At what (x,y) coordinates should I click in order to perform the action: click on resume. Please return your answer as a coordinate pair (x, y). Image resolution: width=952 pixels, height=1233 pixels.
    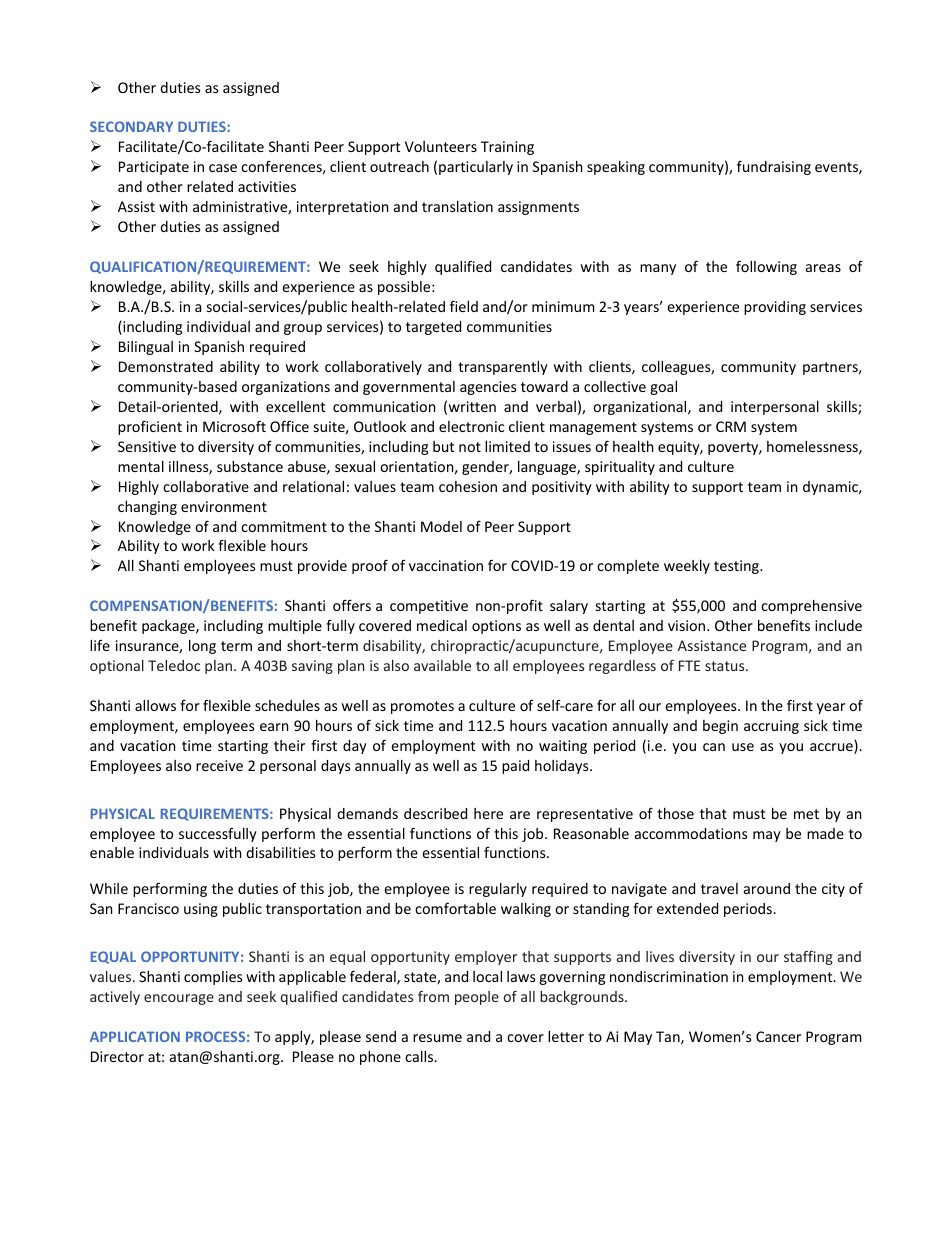
    Looking at the image, I should click on (437, 1038).
